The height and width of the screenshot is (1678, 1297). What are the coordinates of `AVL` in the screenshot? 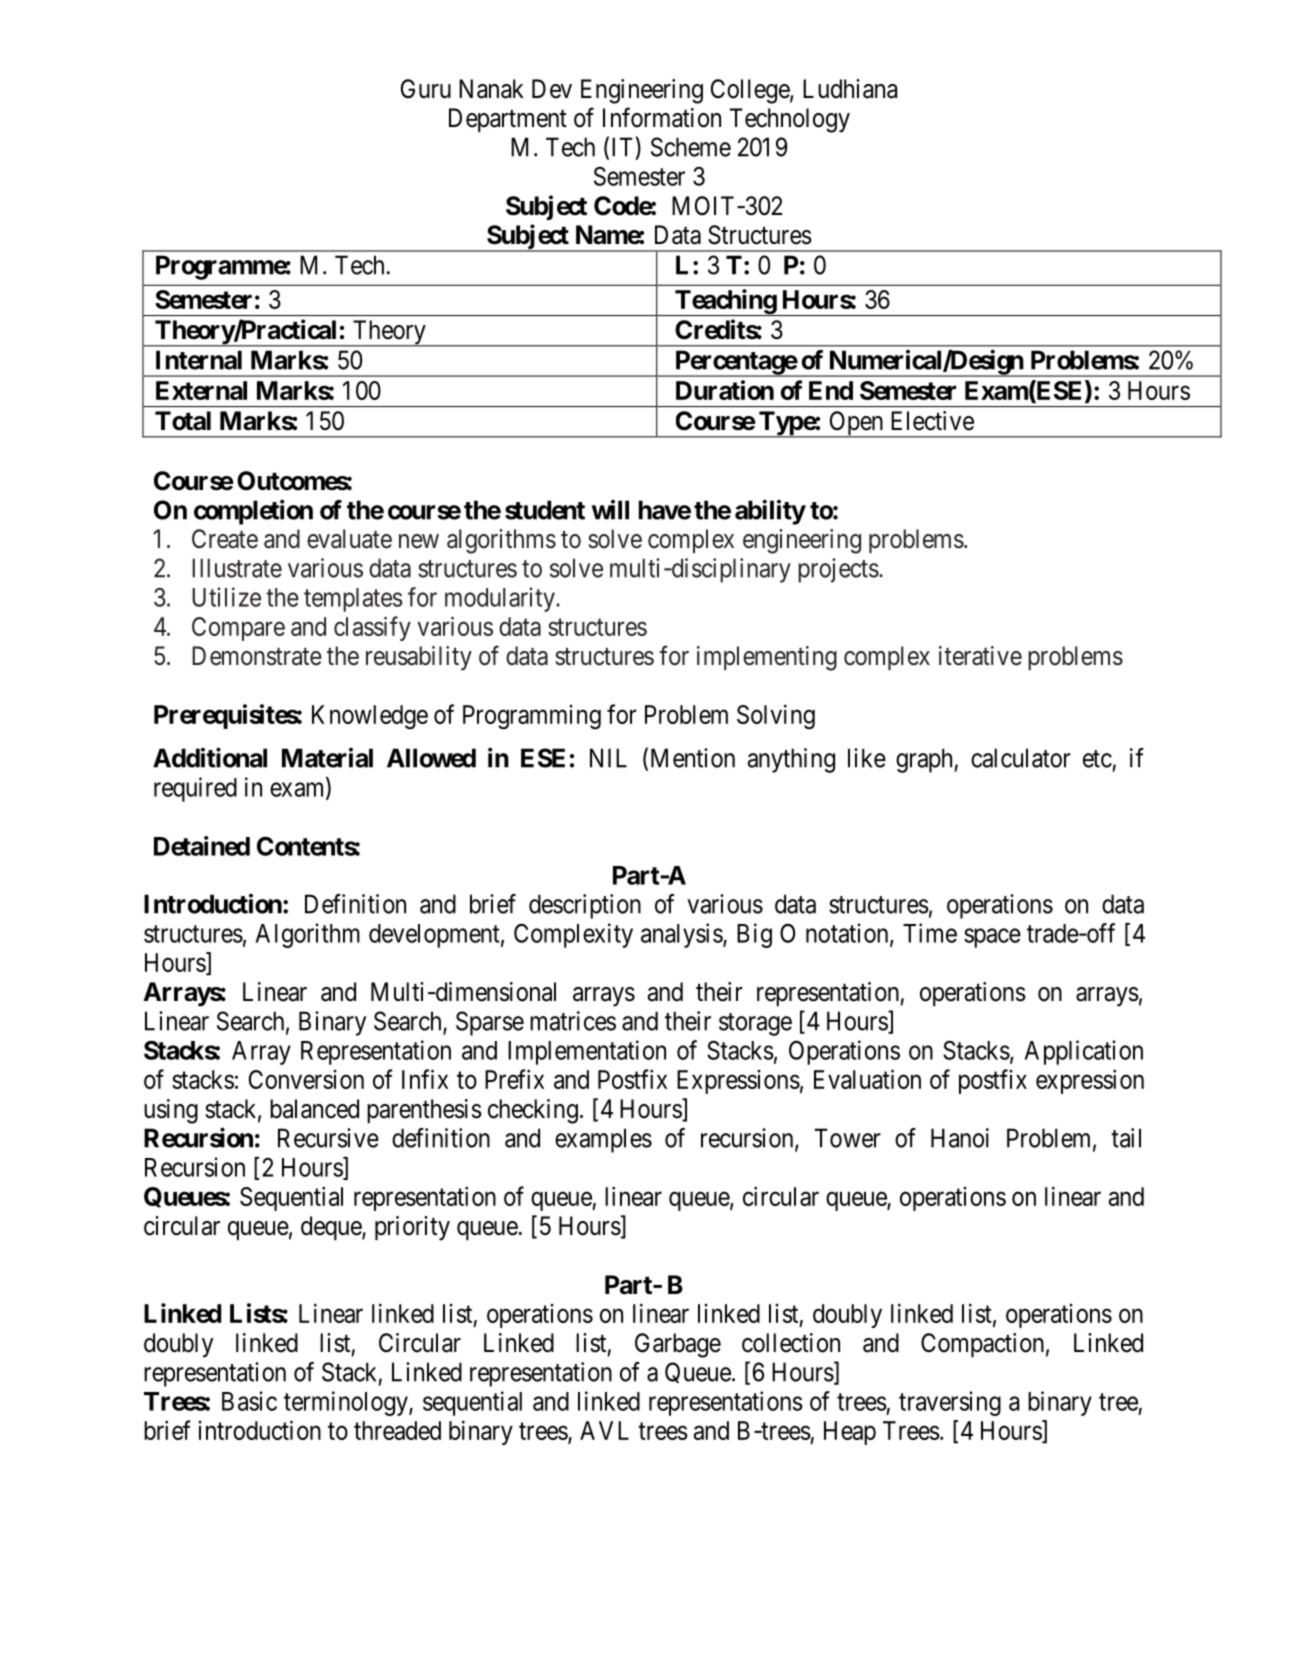 It's located at (604, 1430).
